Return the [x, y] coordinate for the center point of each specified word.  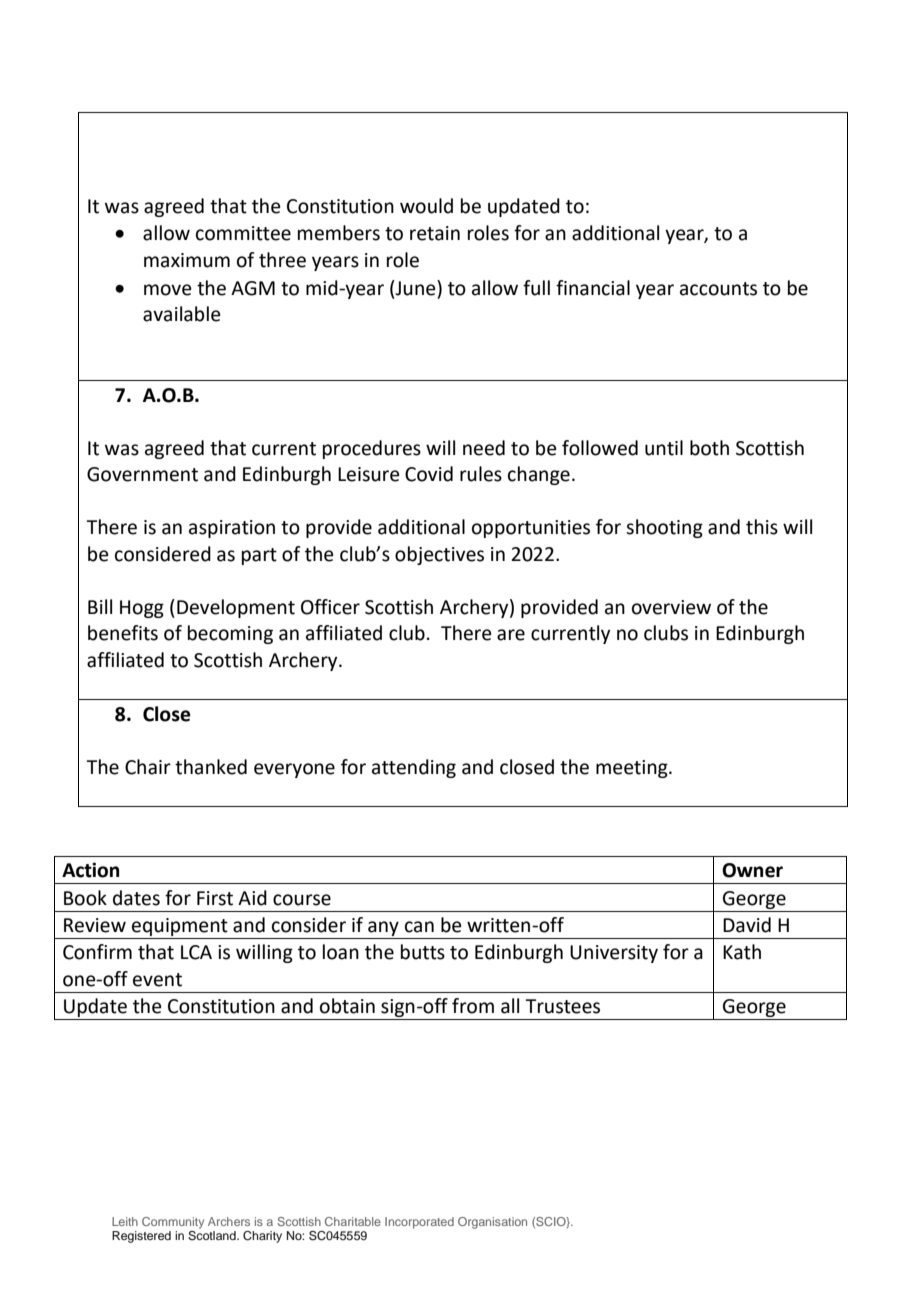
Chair [148, 767]
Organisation [492, 1223]
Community [173, 1223]
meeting [633, 769]
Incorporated [419, 1223]
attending [414, 768]
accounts [718, 289]
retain [435, 233]
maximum [187, 260]
